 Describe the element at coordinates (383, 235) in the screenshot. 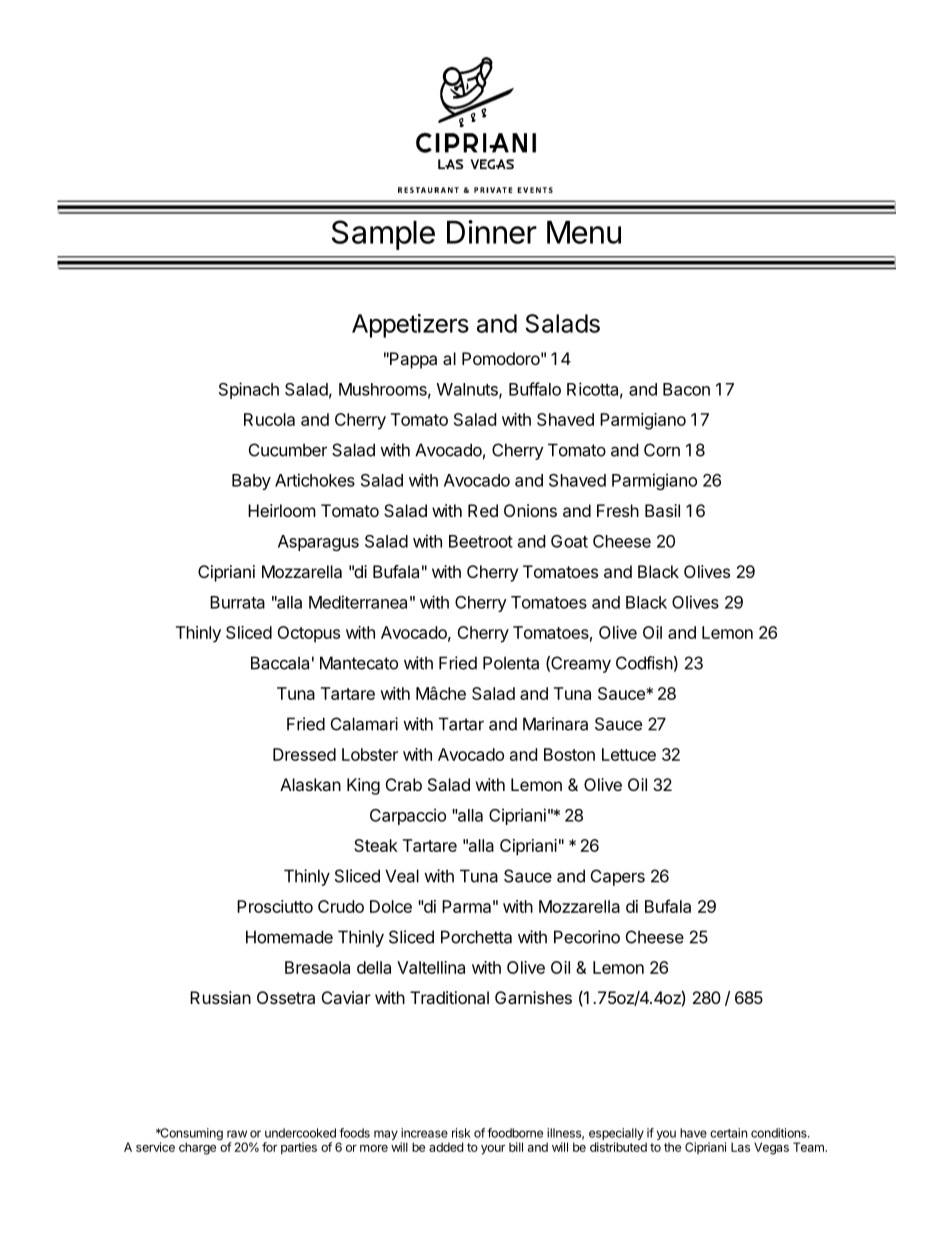

I see `Sample` at that location.
